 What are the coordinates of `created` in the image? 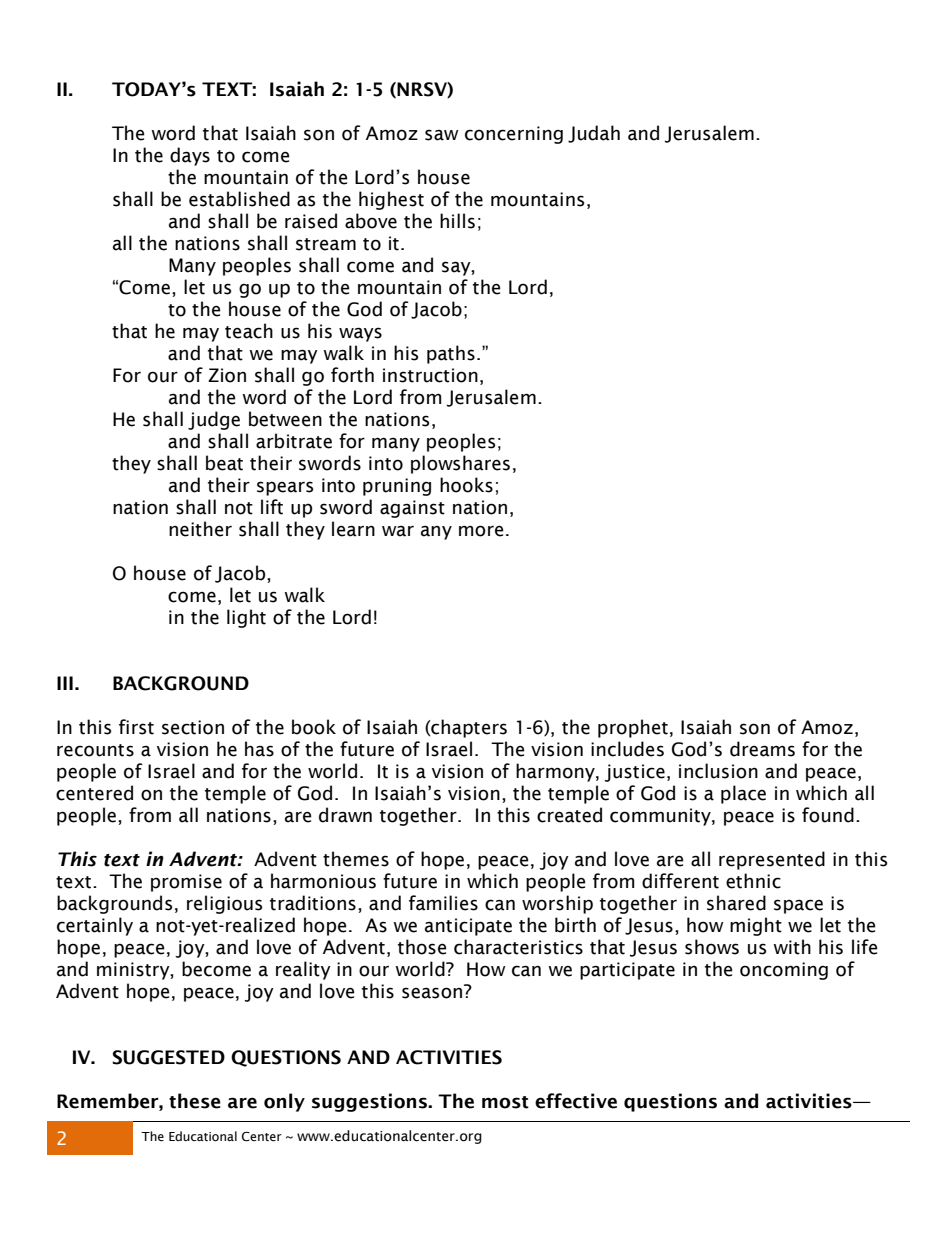 It's located at (569, 815).
